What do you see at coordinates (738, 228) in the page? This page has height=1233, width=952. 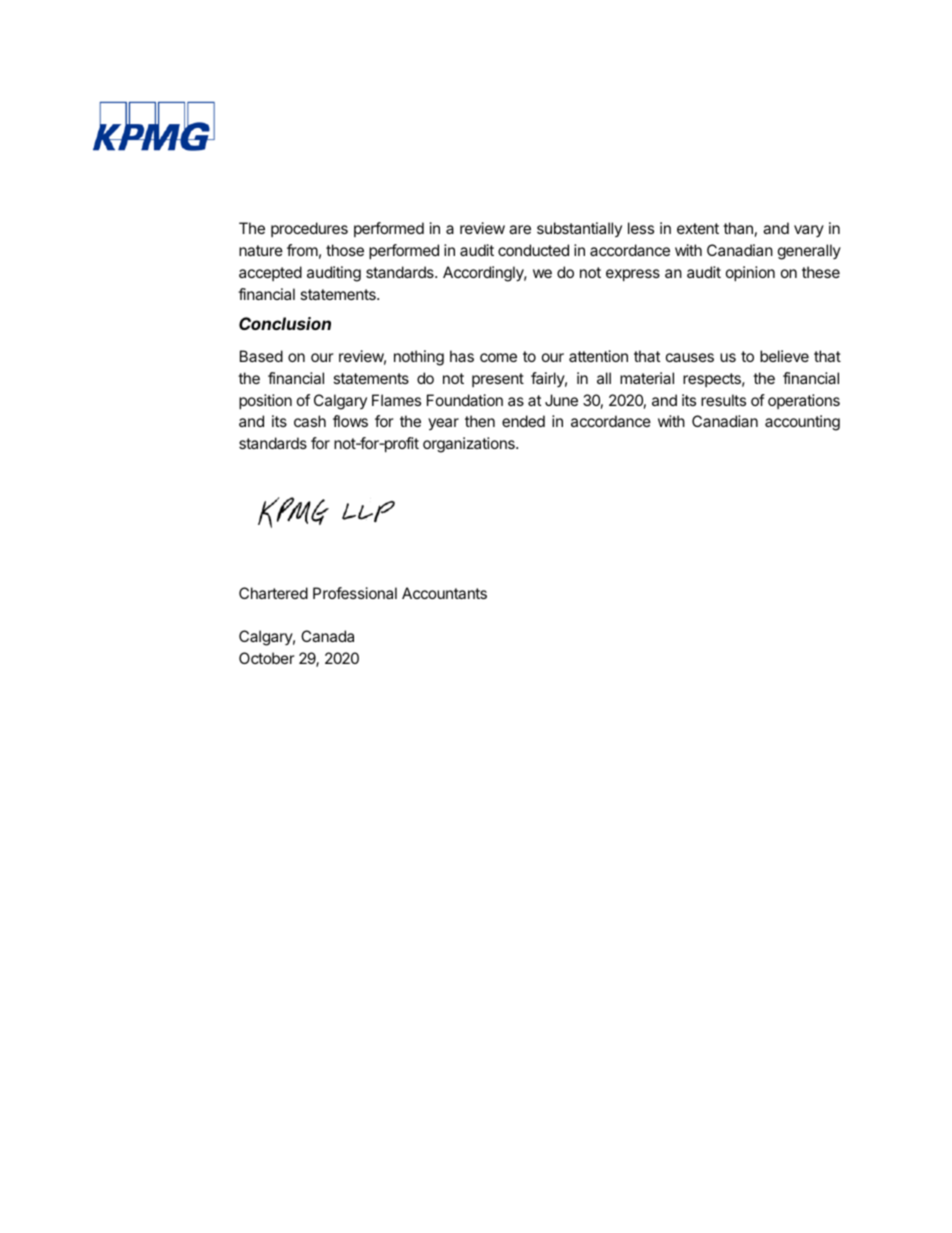 I see `than` at bounding box center [738, 228].
